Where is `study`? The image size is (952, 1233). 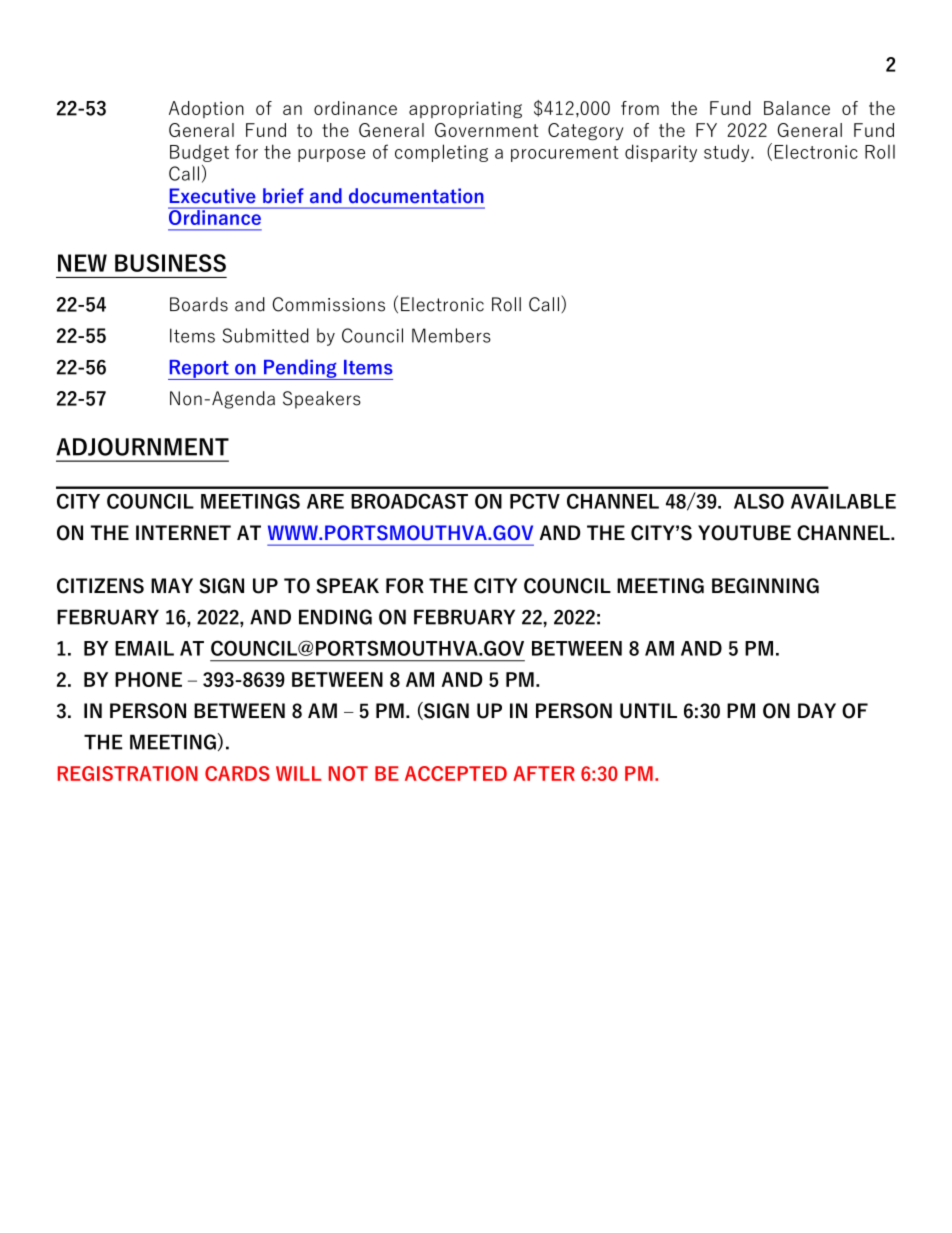
study is located at coordinates (728, 153).
